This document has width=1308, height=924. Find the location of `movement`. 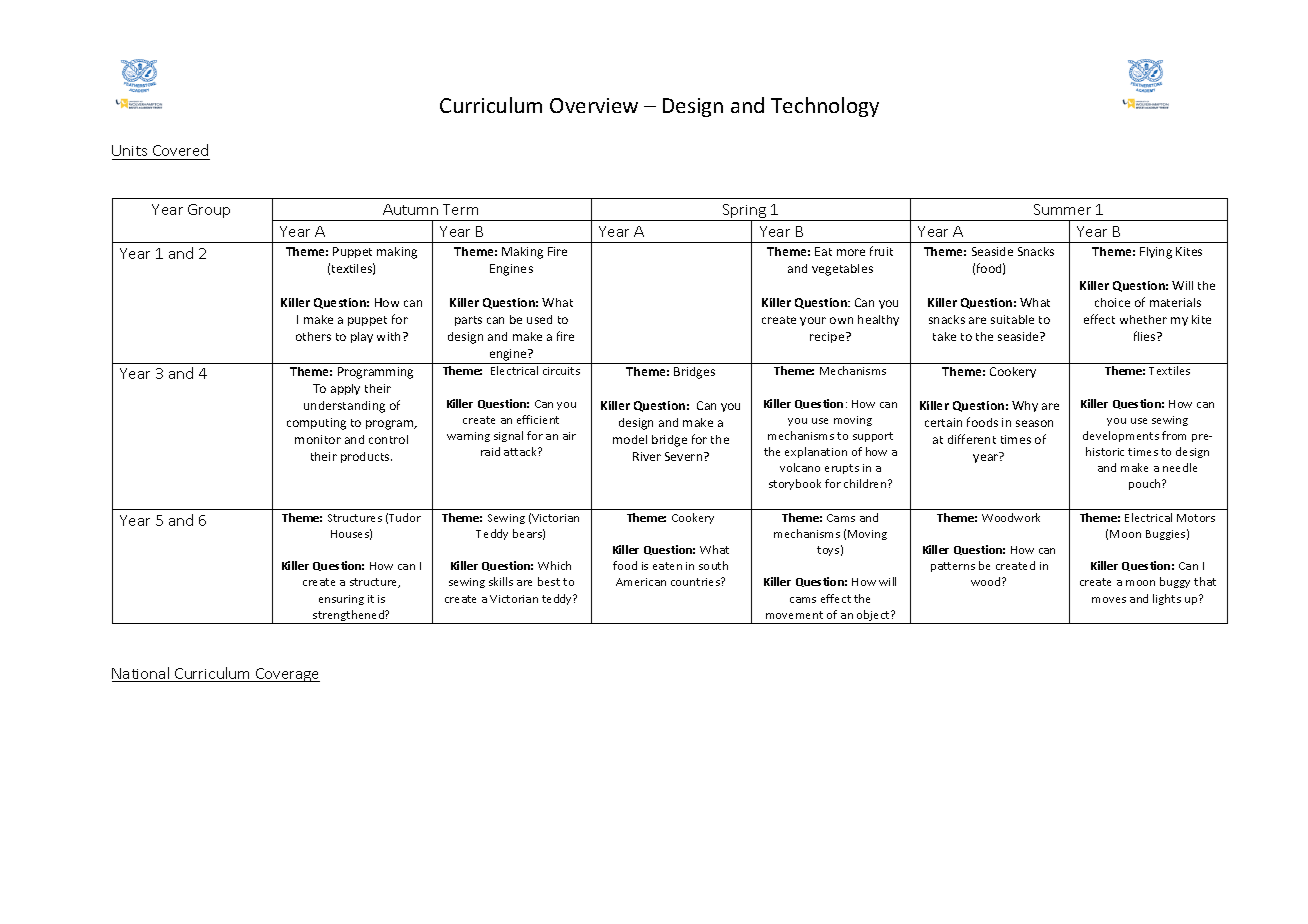

movement is located at coordinates (794, 615).
